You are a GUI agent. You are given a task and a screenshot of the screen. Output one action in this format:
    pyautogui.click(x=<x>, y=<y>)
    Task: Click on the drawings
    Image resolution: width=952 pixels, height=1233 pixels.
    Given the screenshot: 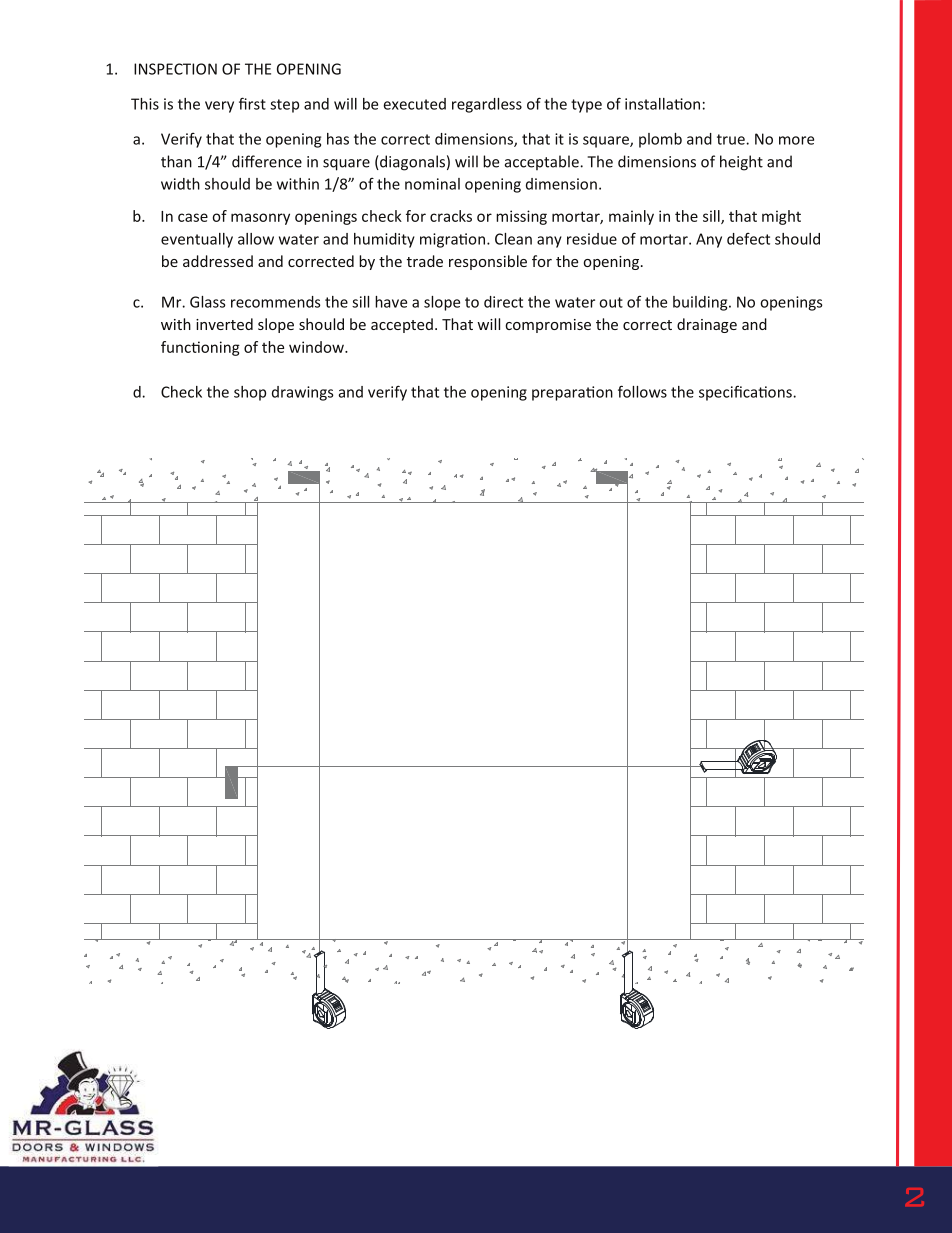 What is the action you would take?
    pyautogui.click(x=302, y=393)
